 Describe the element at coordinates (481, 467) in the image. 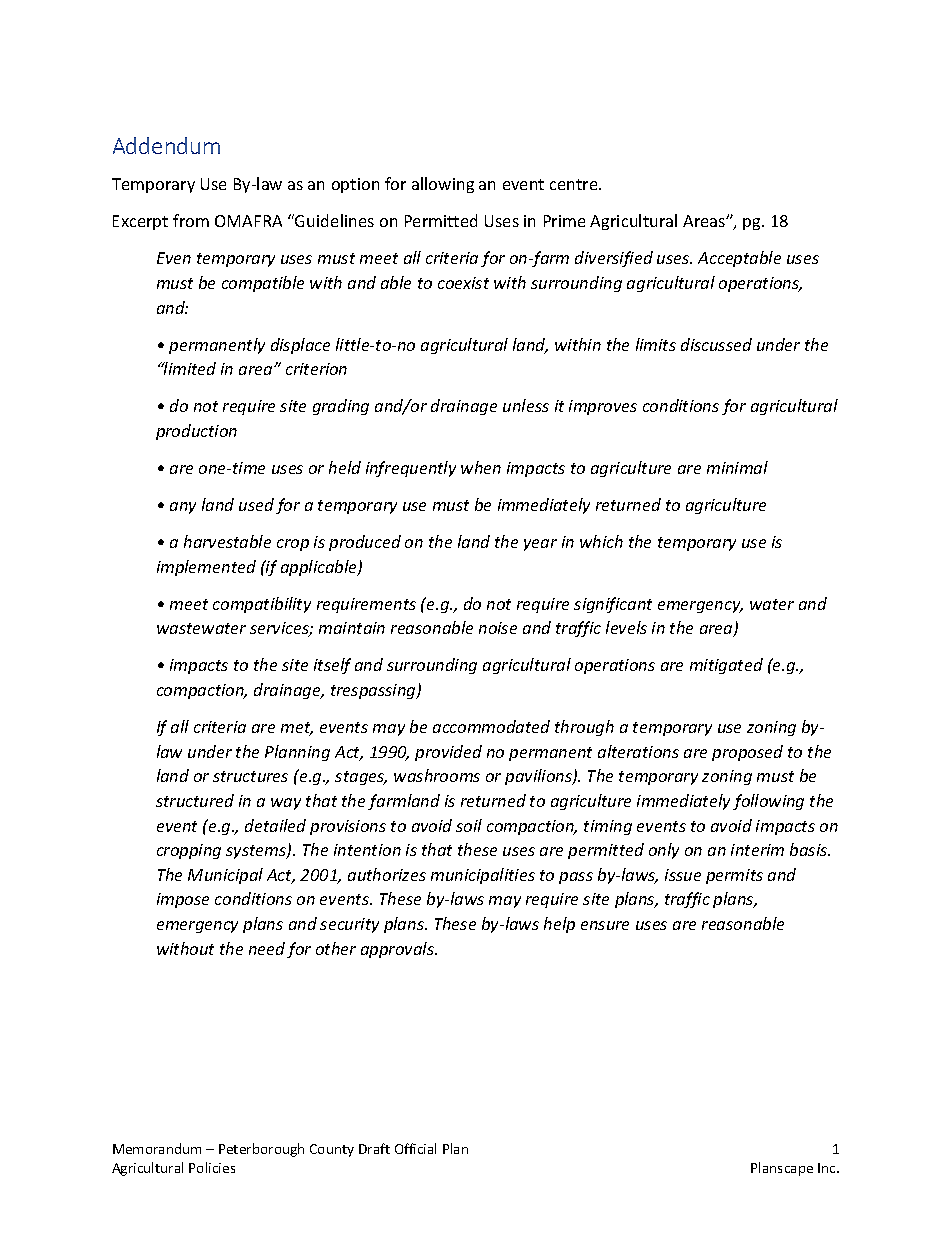

I see `when` at that location.
